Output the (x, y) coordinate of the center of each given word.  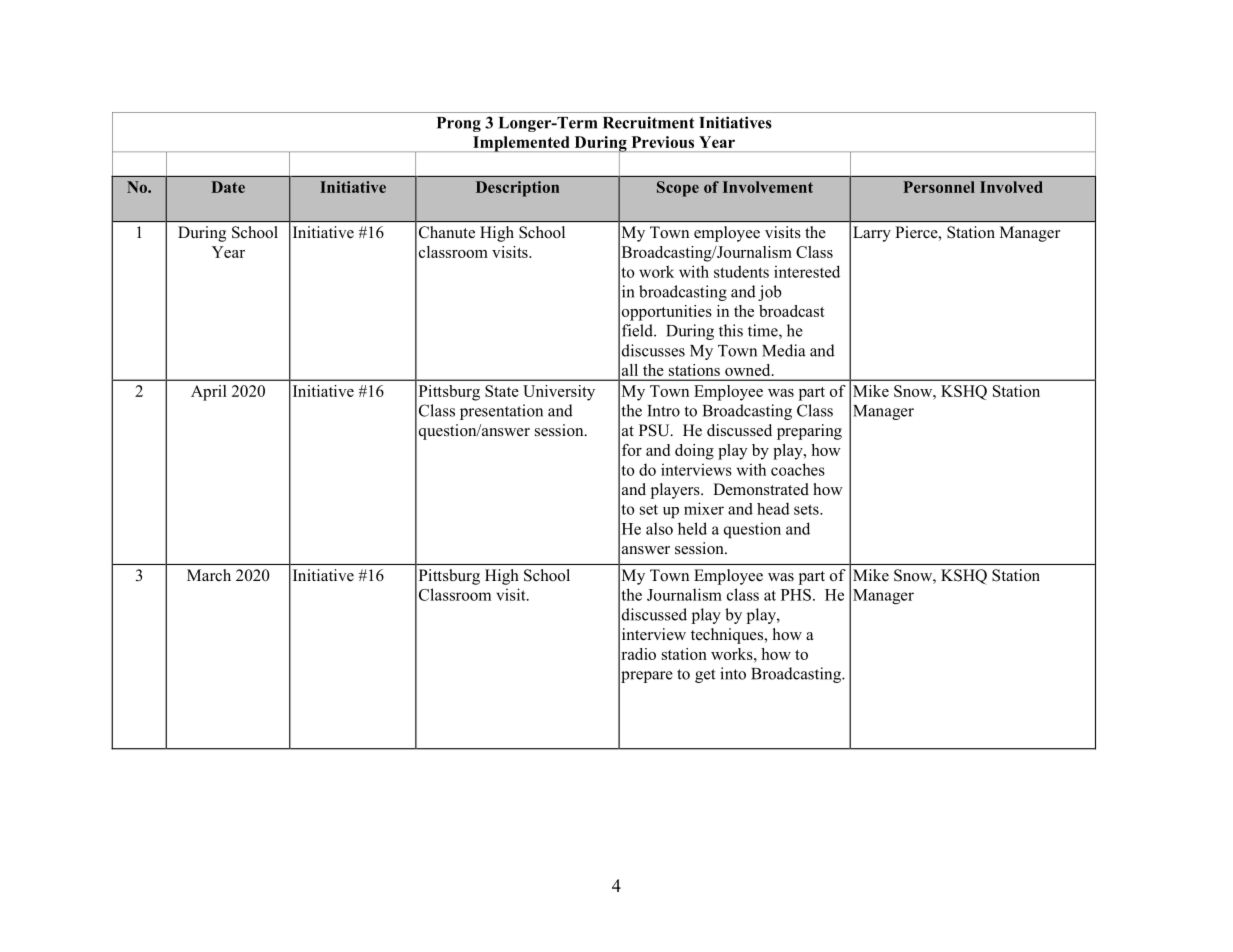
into (733, 673)
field (638, 330)
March (209, 575)
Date (228, 187)
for (632, 450)
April (209, 393)
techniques (728, 636)
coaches (798, 469)
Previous (663, 142)
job (770, 293)
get (705, 676)
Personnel (939, 187)
